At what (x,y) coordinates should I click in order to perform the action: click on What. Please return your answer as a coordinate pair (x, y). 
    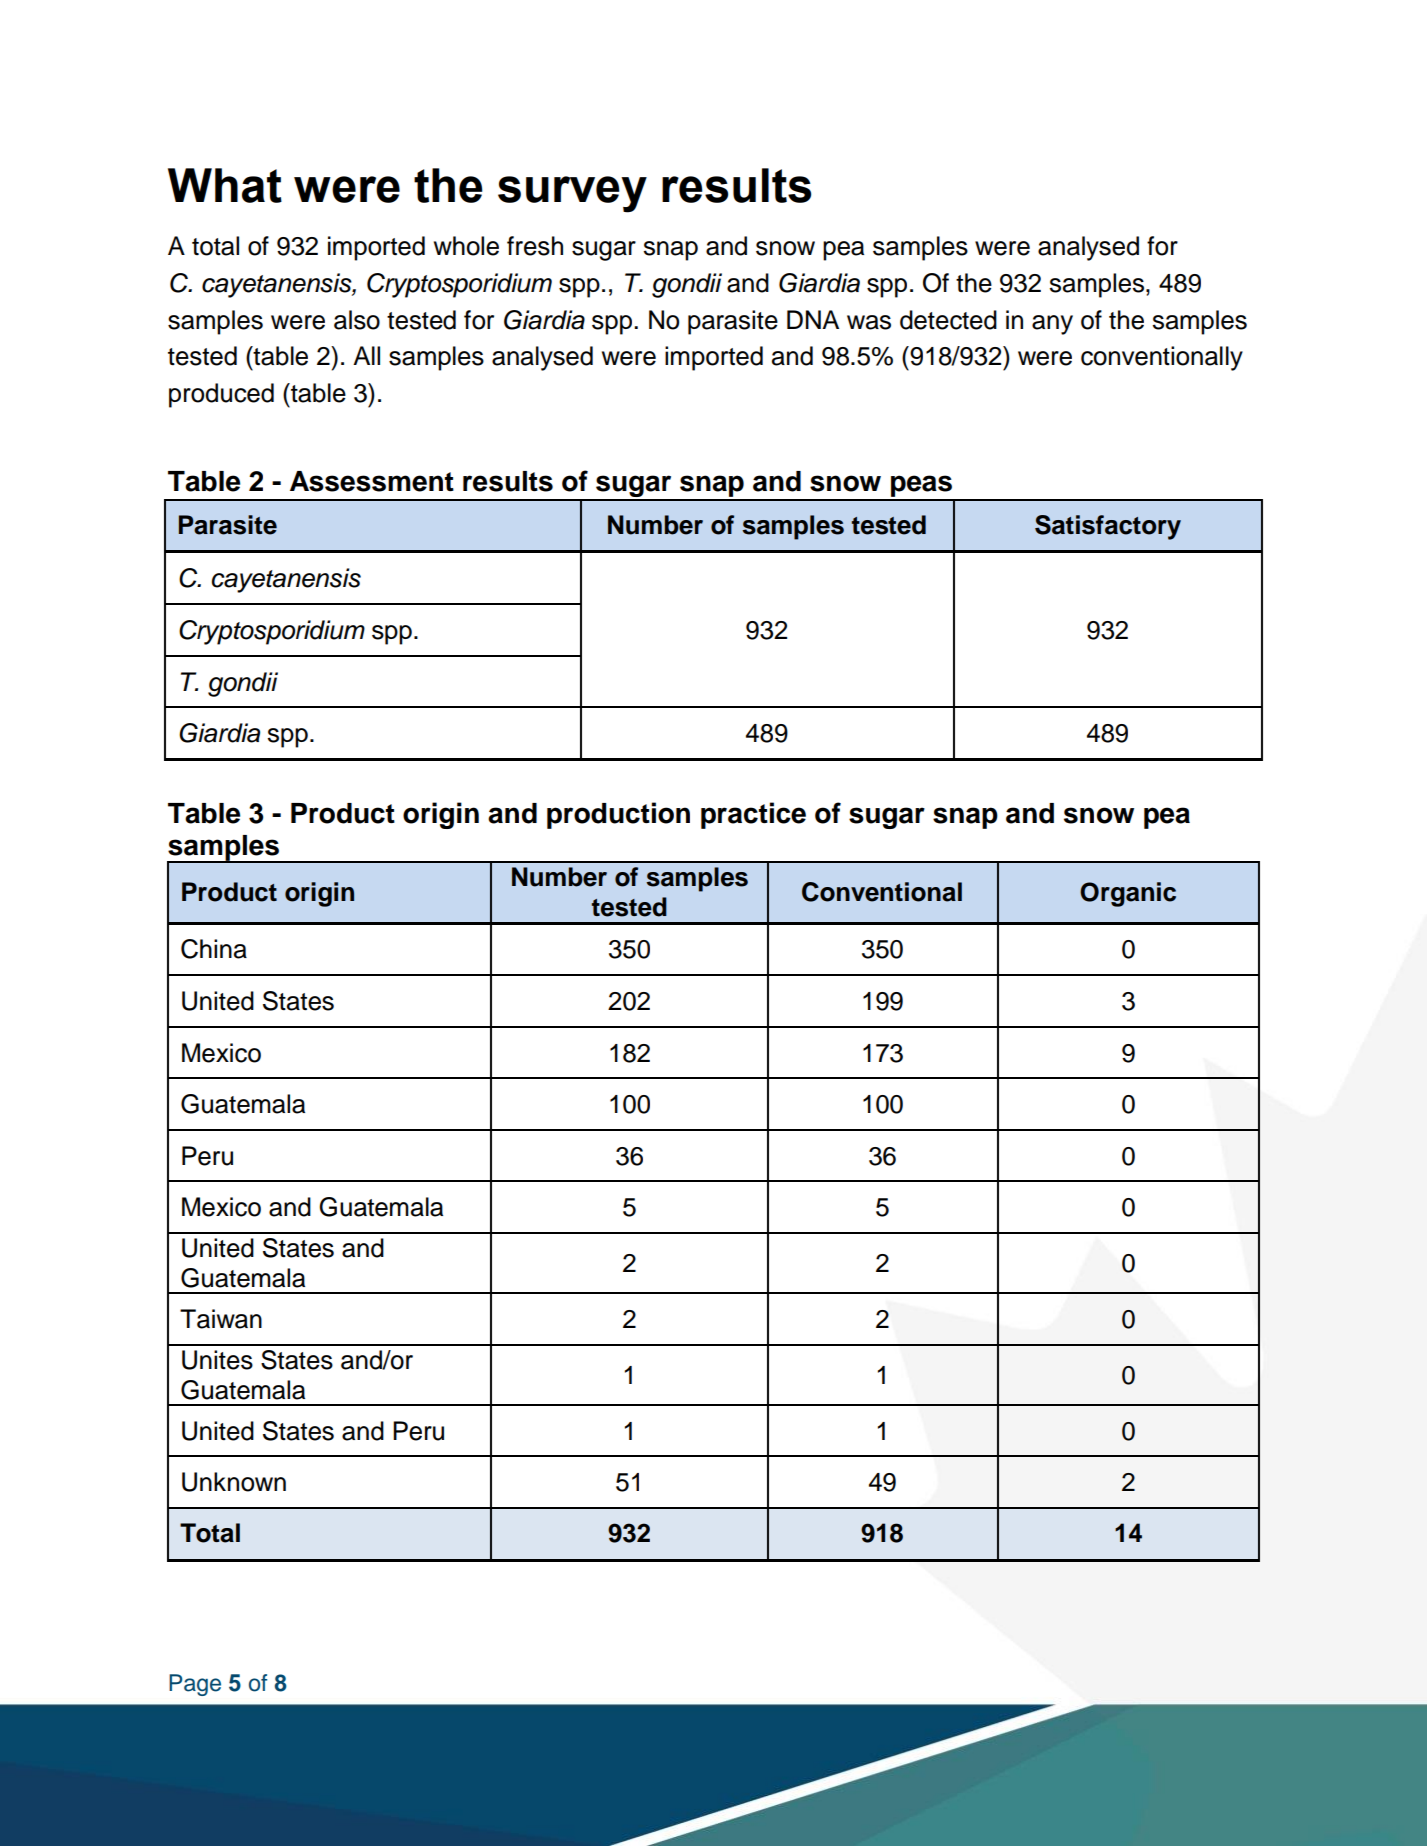
    Looking at the image, I should click on (225, 185).
